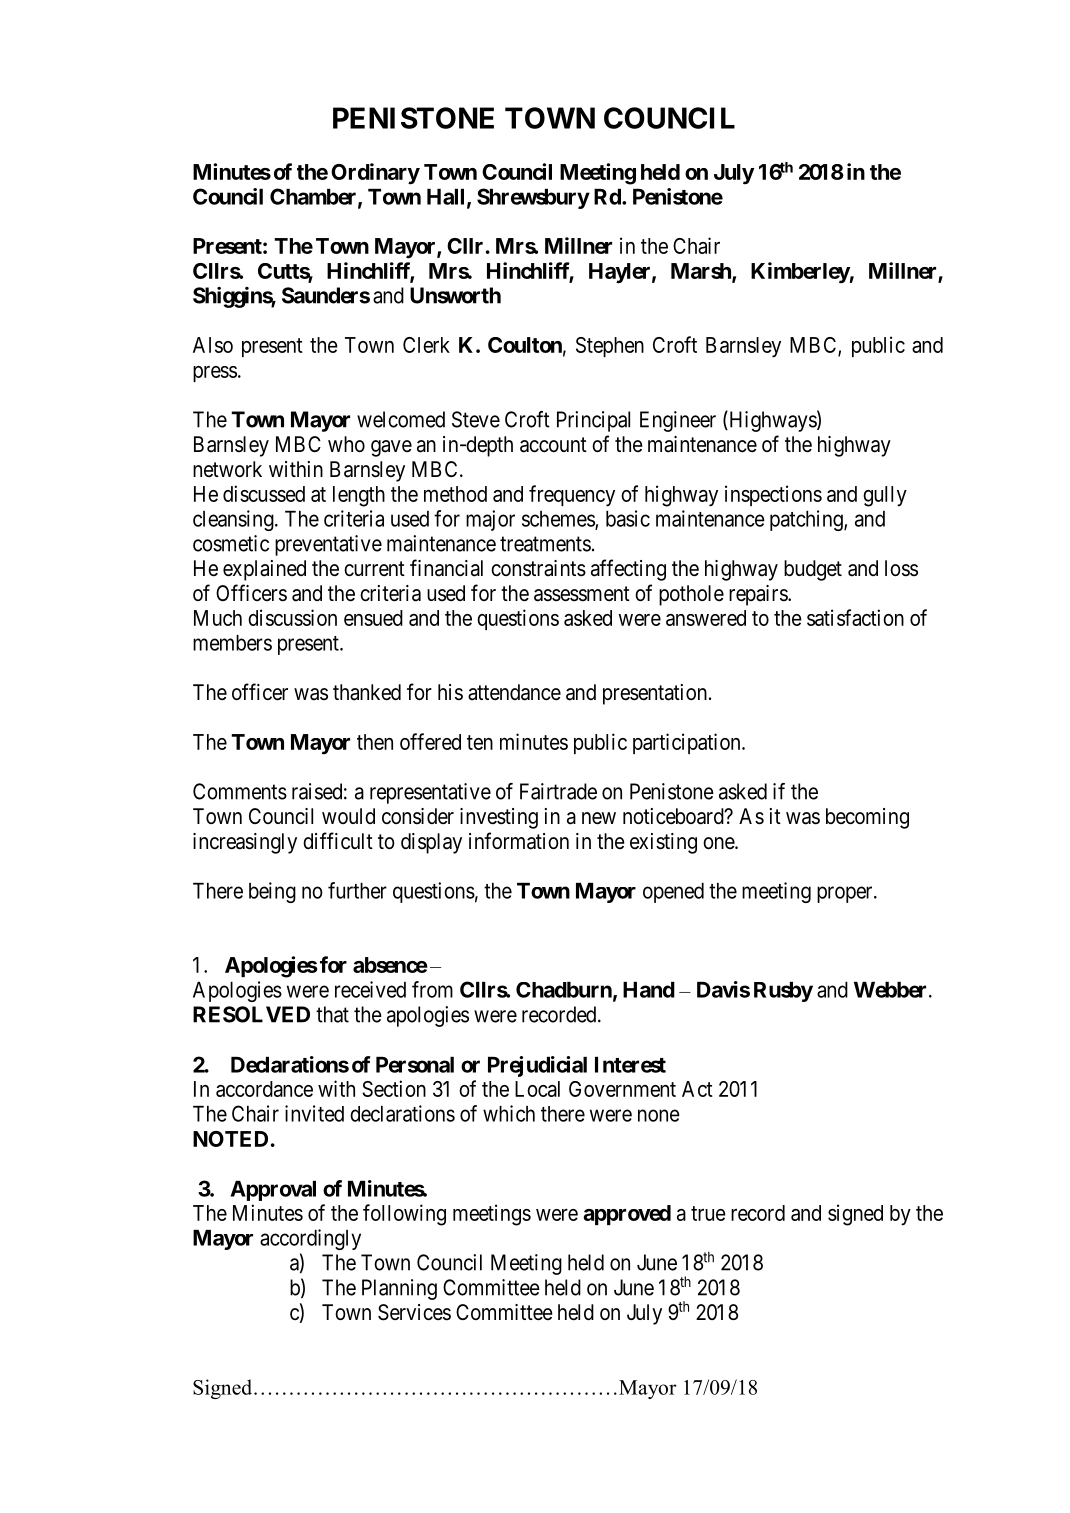 Image resolution: width=1070 pixels, height=1513 pixels. What do you see at coordinates (708, 1213) in the screenshot?
I see `true` at bounding box center [708, 1213].
